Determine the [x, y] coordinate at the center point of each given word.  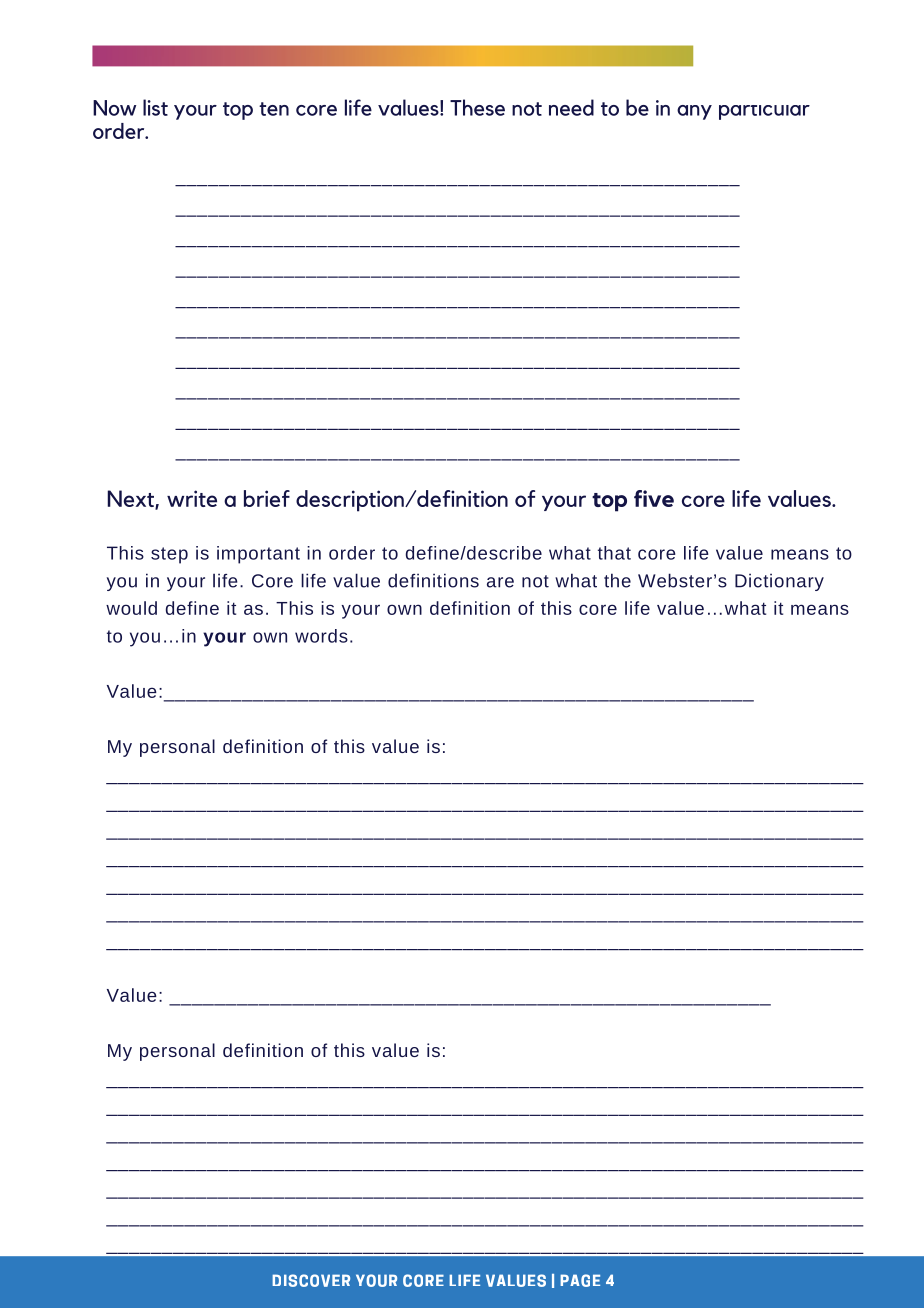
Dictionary [779, 582]
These [477, 107]
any [694, 112]
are [500, 582]
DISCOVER [311, 1280]
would [131, 608]
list [155, 107]
